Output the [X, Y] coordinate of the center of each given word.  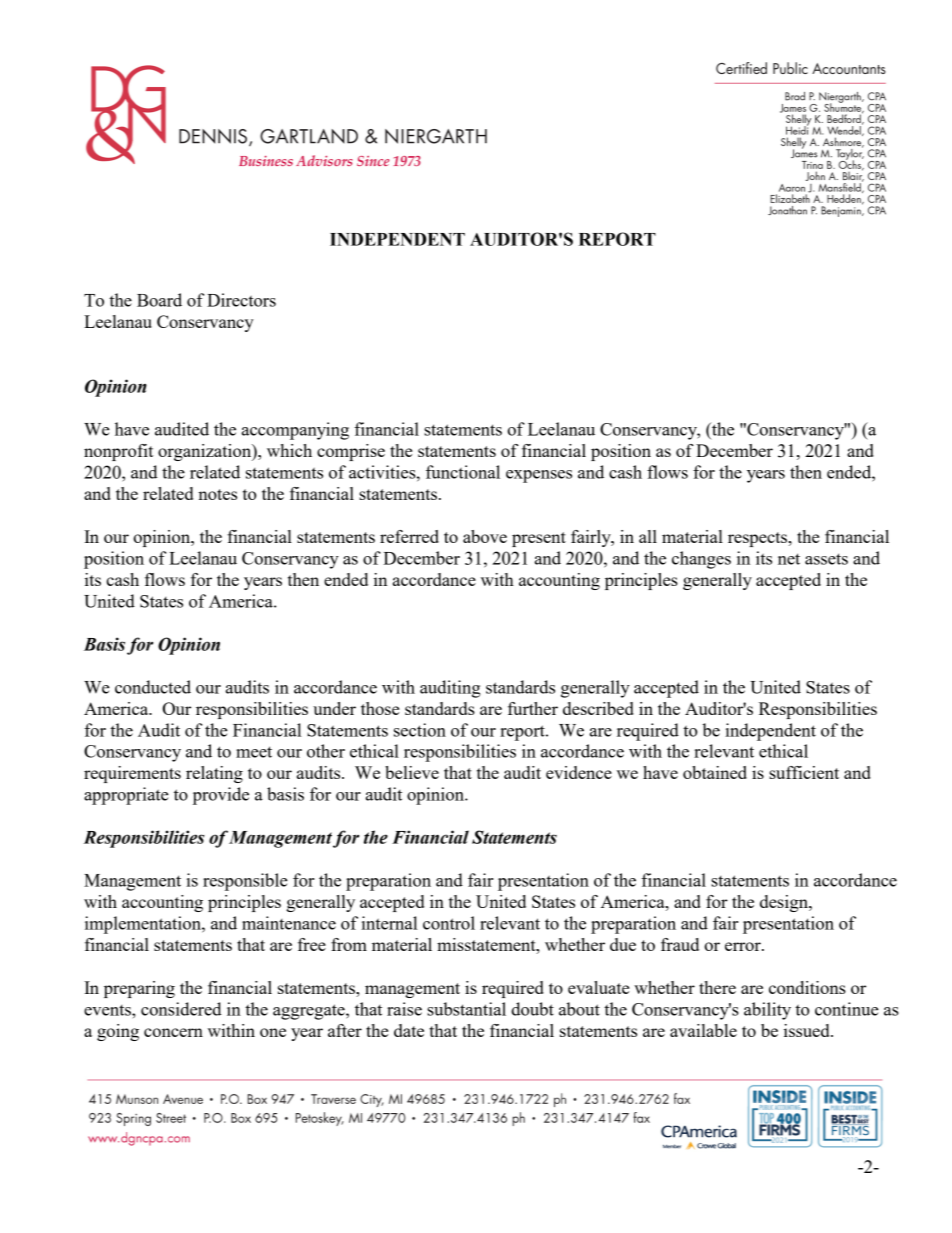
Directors [241, 300]
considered [181, 1009]
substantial [466, 1009]
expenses [539, 476]
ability [767, 1011]
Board [159, 300]
